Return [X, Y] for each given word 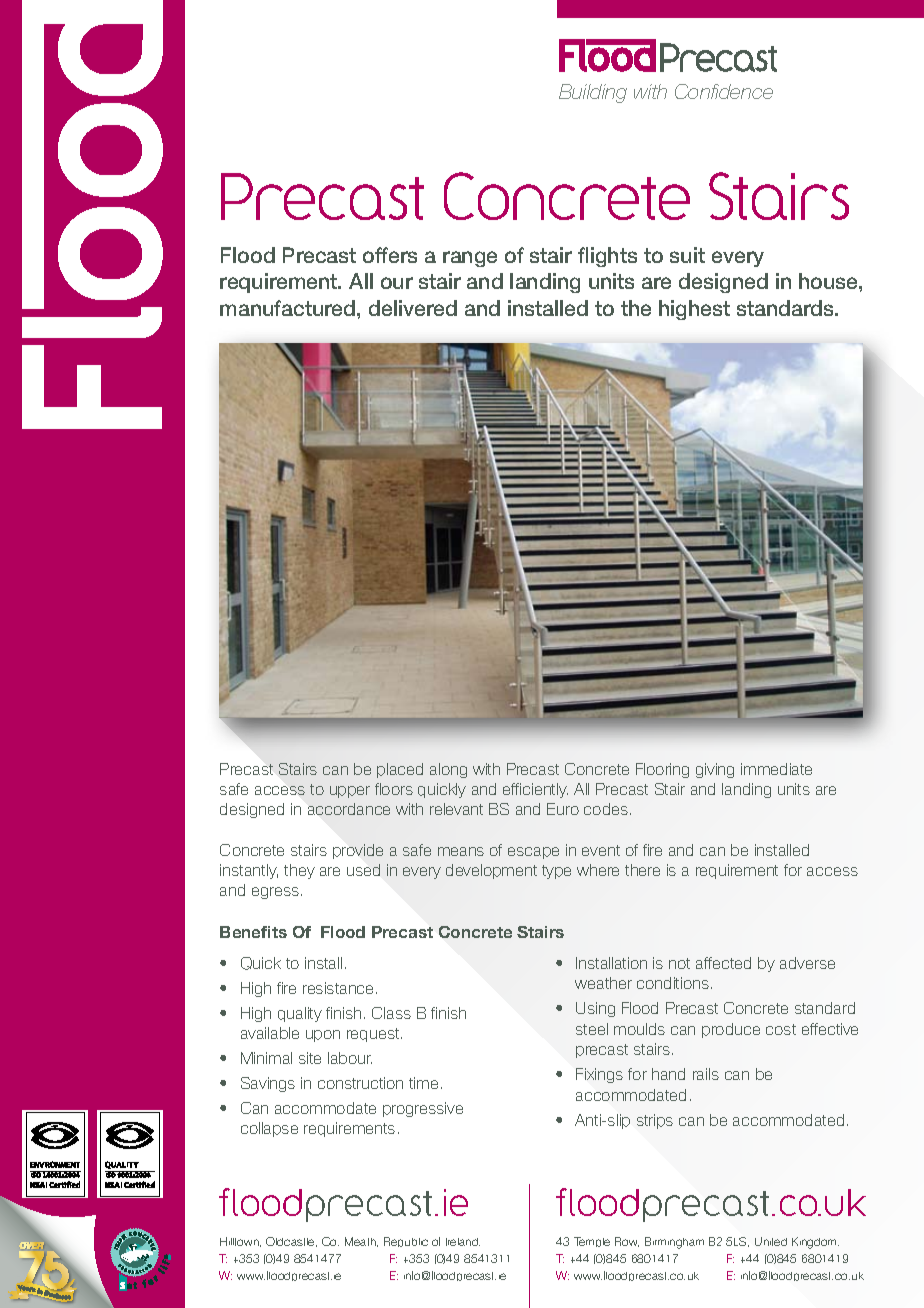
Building [593, 93]
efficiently [535, 790]
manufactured [289, 308]
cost [781, 1029]
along [448, 770]
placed [400, 770]
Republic [406, 1242]
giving [715, 770]
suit [687, 255]
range [470, 259]
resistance [340, 988]
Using [595, 1009]
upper [350, 792]
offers [390, 255]
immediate [776, 769]
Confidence [724, 91]
